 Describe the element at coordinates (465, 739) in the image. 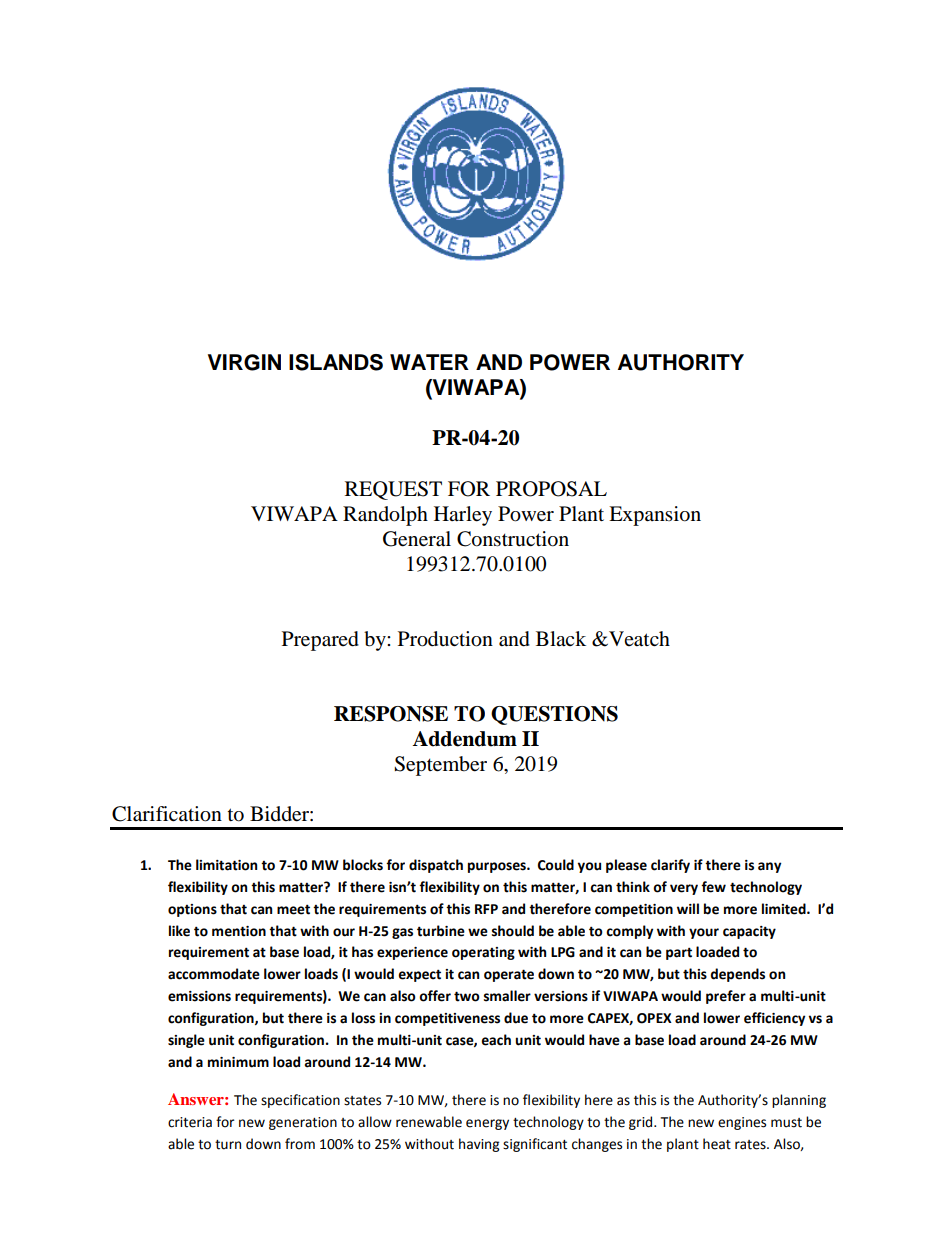

I see `Addendum` at that location.
